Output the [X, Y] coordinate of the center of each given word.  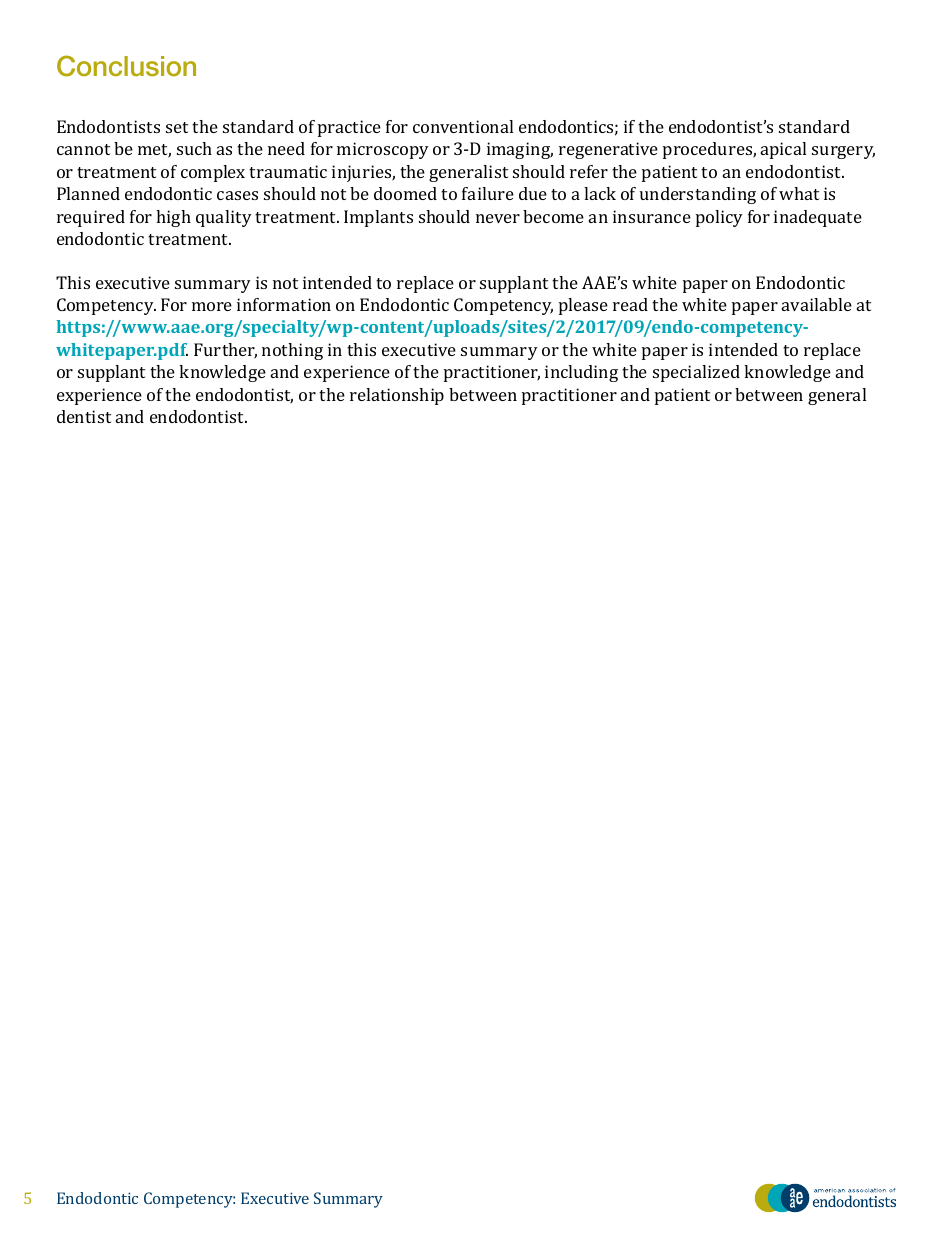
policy [719, 218]
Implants [378, 218]
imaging [520, 150]
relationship [397, 396]
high [173, 218]
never [498, 218]
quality [224, 218]
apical [783, 150]
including [581, 373]
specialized [696, 373]
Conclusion [126, 66]
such [194, 148]
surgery [843, 152]
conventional [463, 126]
